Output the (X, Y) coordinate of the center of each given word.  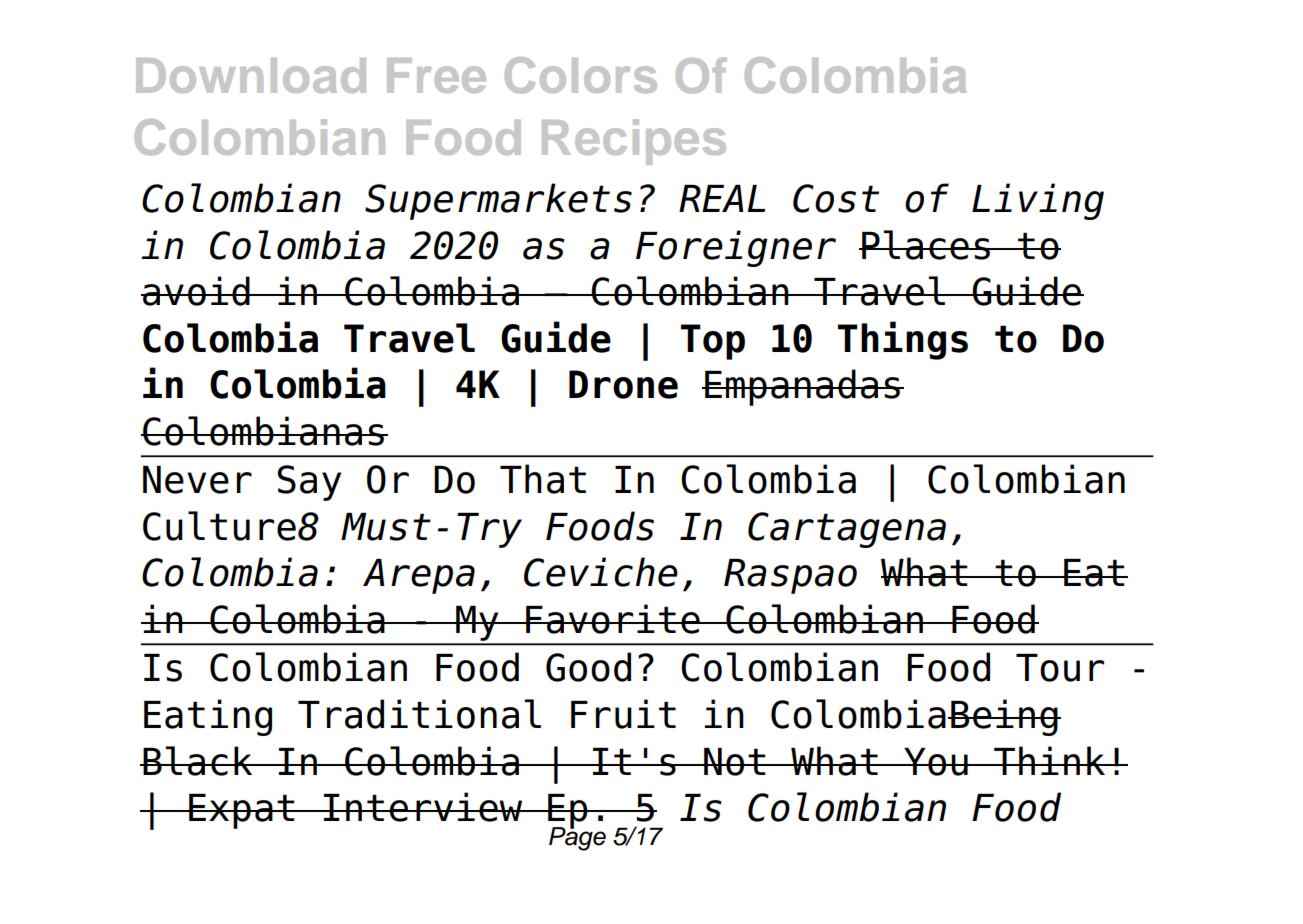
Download (251, 75)
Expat (242, 811)
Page (577, 837)
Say (309, 483)
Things (903, 340)
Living (1038, 201)
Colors (581, 75)
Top (713, 342)
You (936, 762)
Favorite (613, 619)
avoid (196, 291)
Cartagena (847, 530)
